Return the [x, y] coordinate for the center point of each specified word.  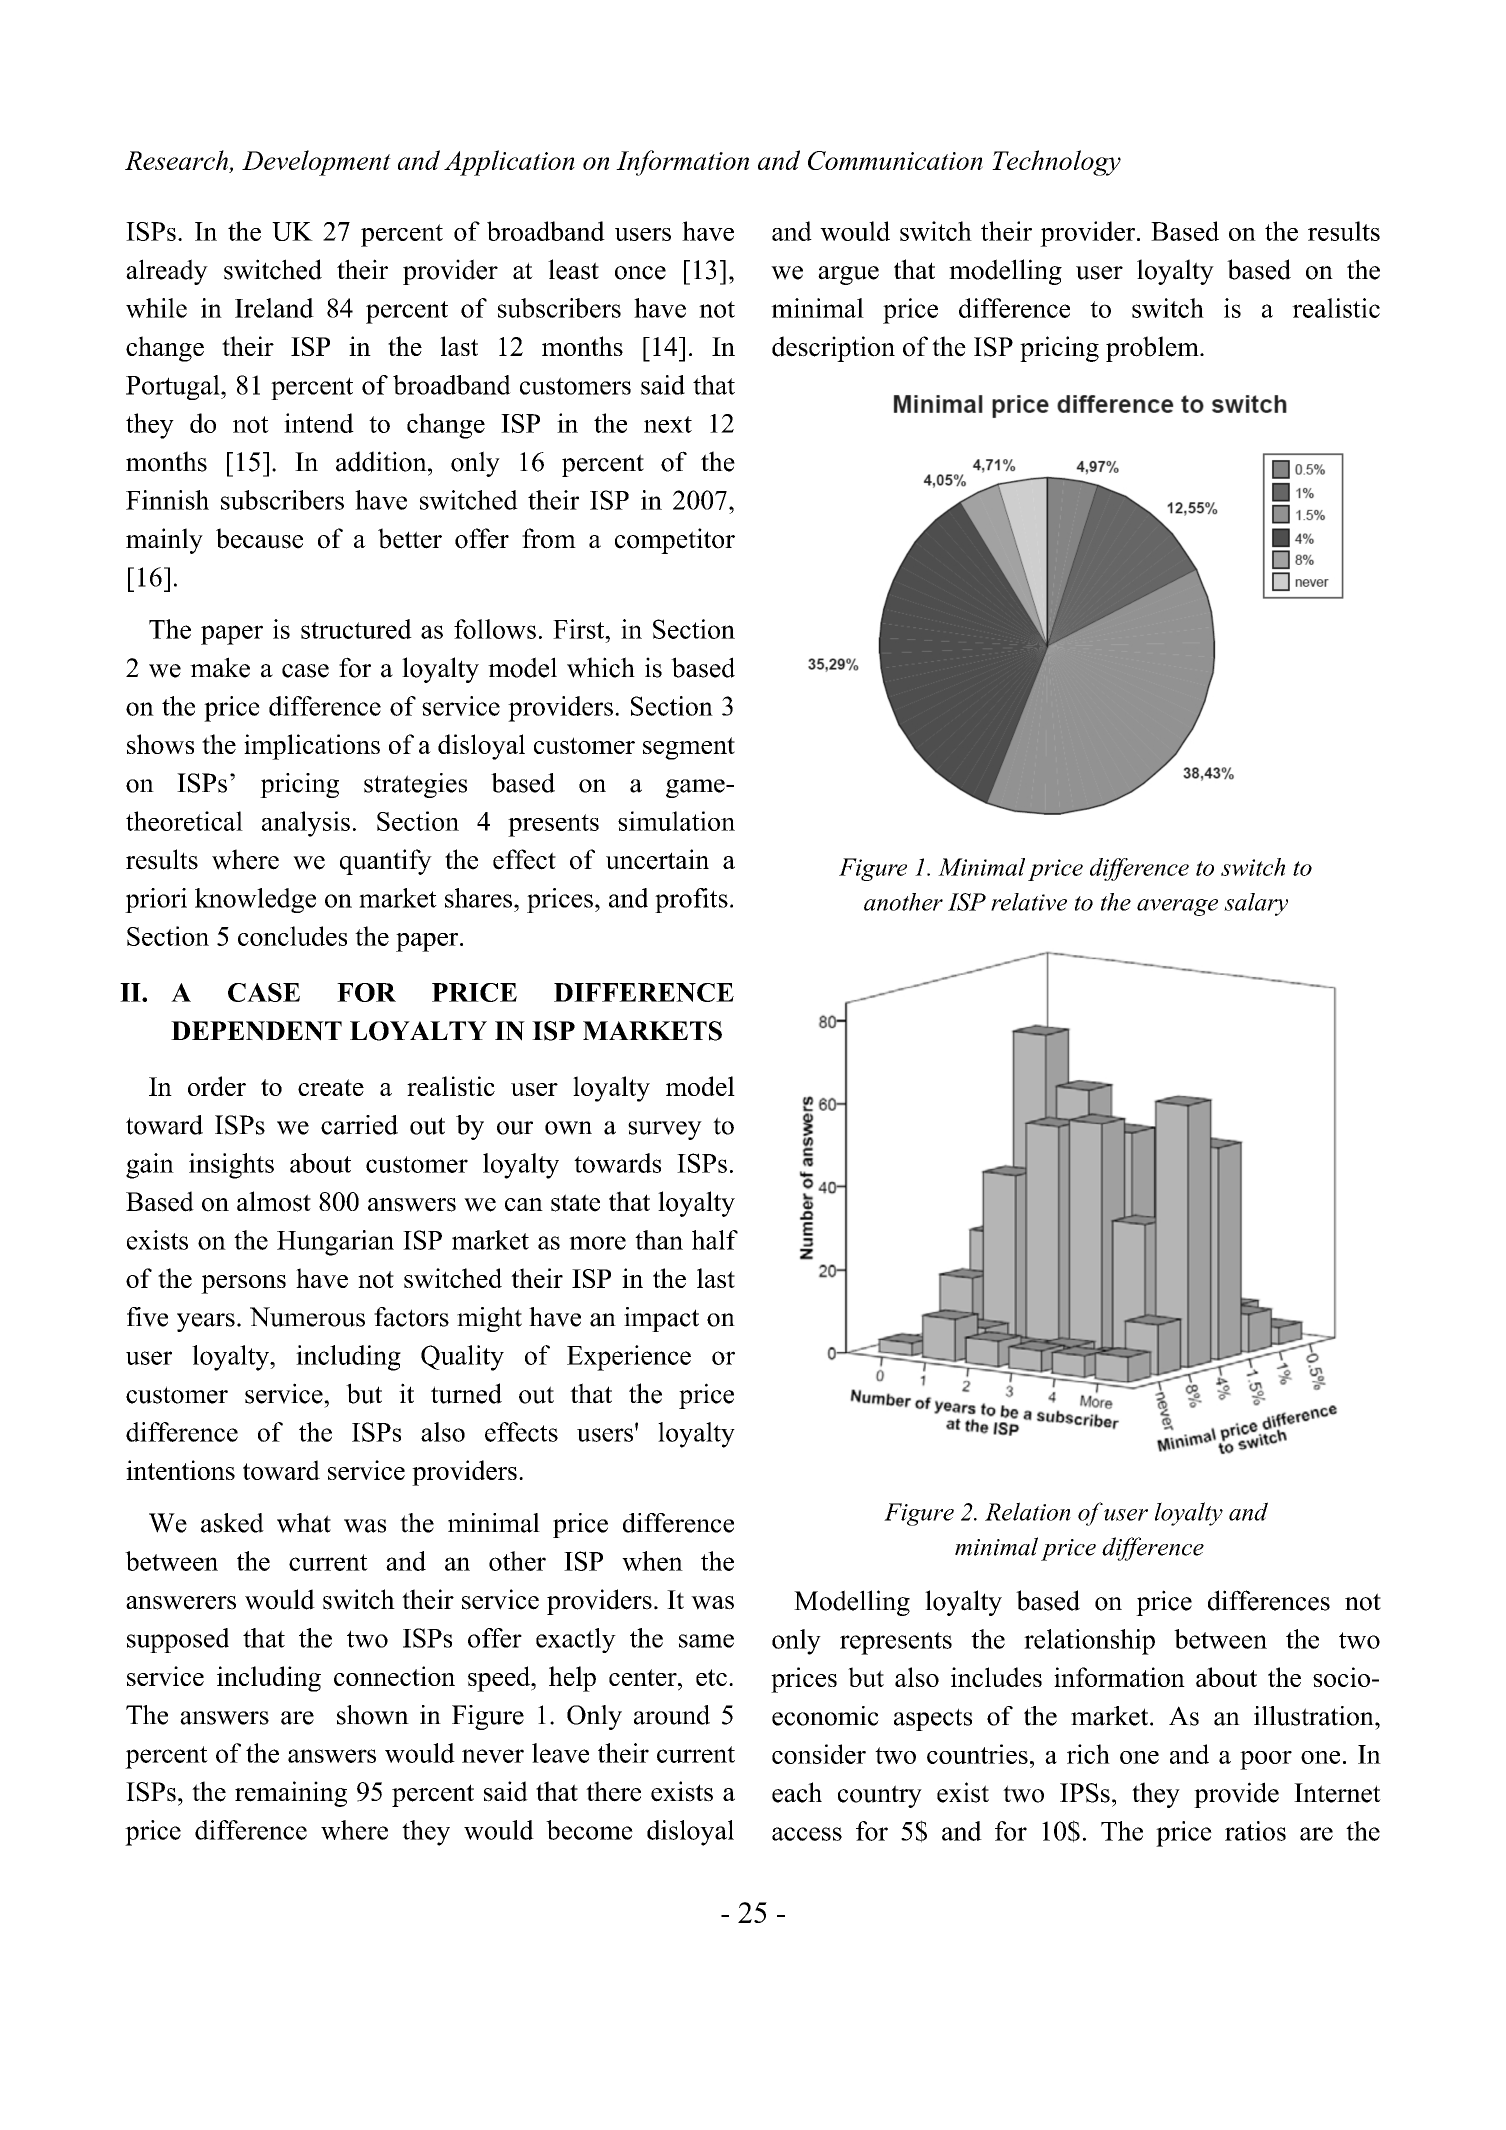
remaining [291, 1794]
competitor [675, 541]
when [652, 1561]
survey [665, 1130]
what [304, 1523]
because [259, 538]
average [1177, 907]
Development [316, 163]
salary [1256, 904]
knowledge [255, 900]
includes [996, 1677]
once [640, 273]
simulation [676, 821]
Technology [1056, 163]
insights [231, 1166]
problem [1153, 349]
